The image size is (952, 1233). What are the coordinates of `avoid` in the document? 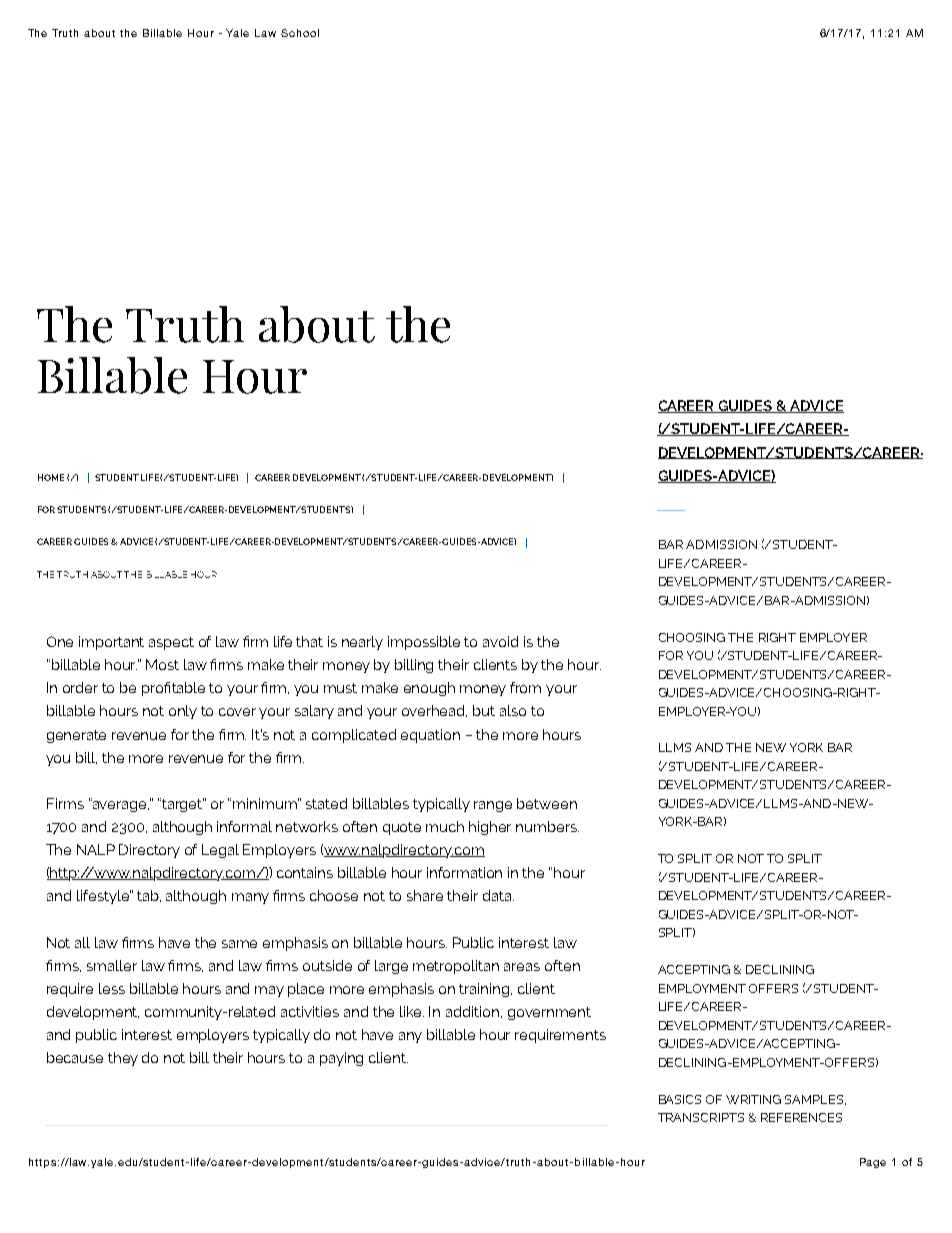 It's located at (500, 641).
